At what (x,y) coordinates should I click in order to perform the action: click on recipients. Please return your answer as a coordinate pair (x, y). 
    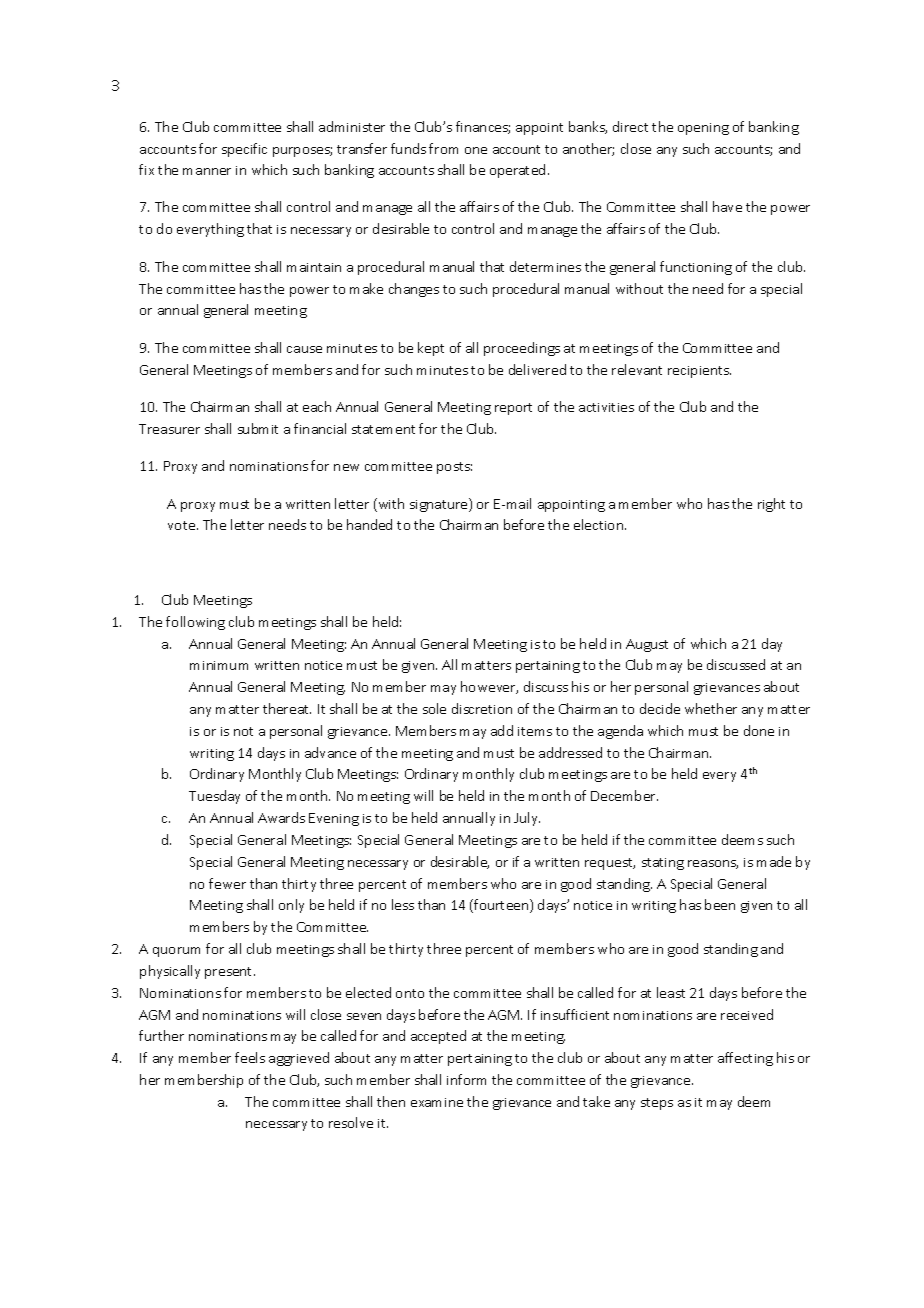
    Looking at the image, I should click on (699, 372).
